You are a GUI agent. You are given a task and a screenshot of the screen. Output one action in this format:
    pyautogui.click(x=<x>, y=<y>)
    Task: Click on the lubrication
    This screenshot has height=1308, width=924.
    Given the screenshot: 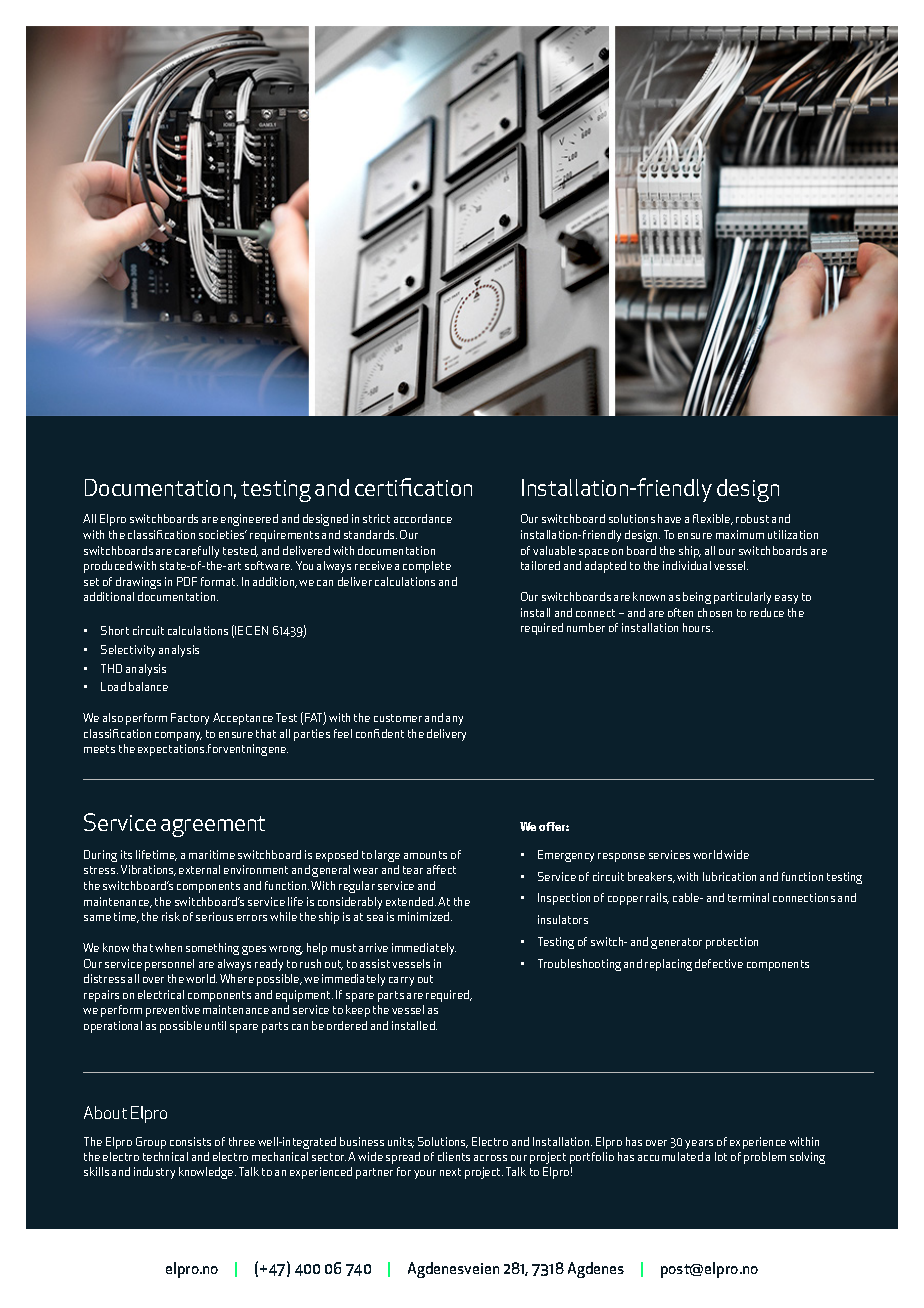 What is the action you would take?
    pyautogui.click(x=729, y=876)
